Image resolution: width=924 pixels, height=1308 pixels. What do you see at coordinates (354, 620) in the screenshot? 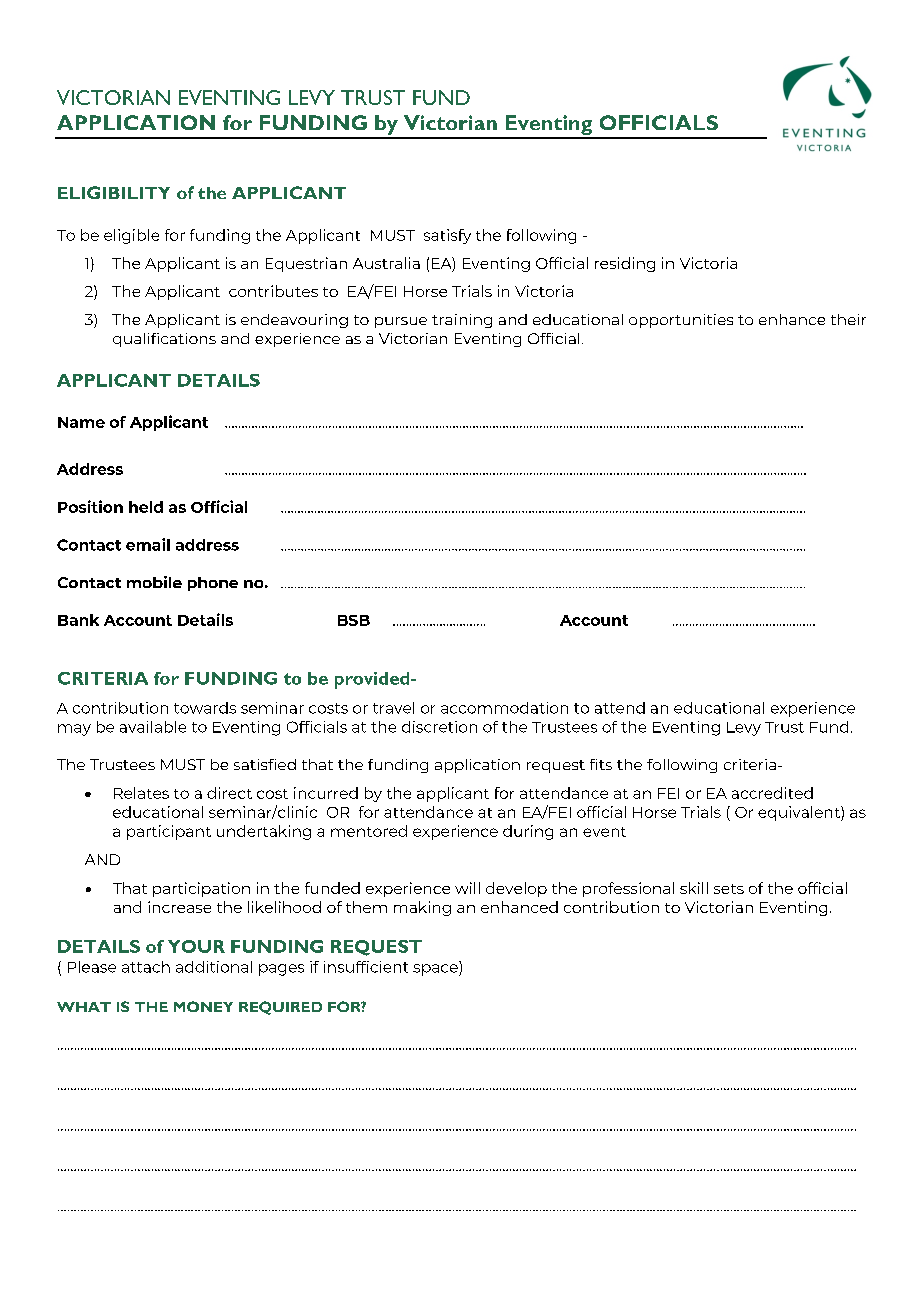
I see `BSB` at bounding box center [354, 620].
